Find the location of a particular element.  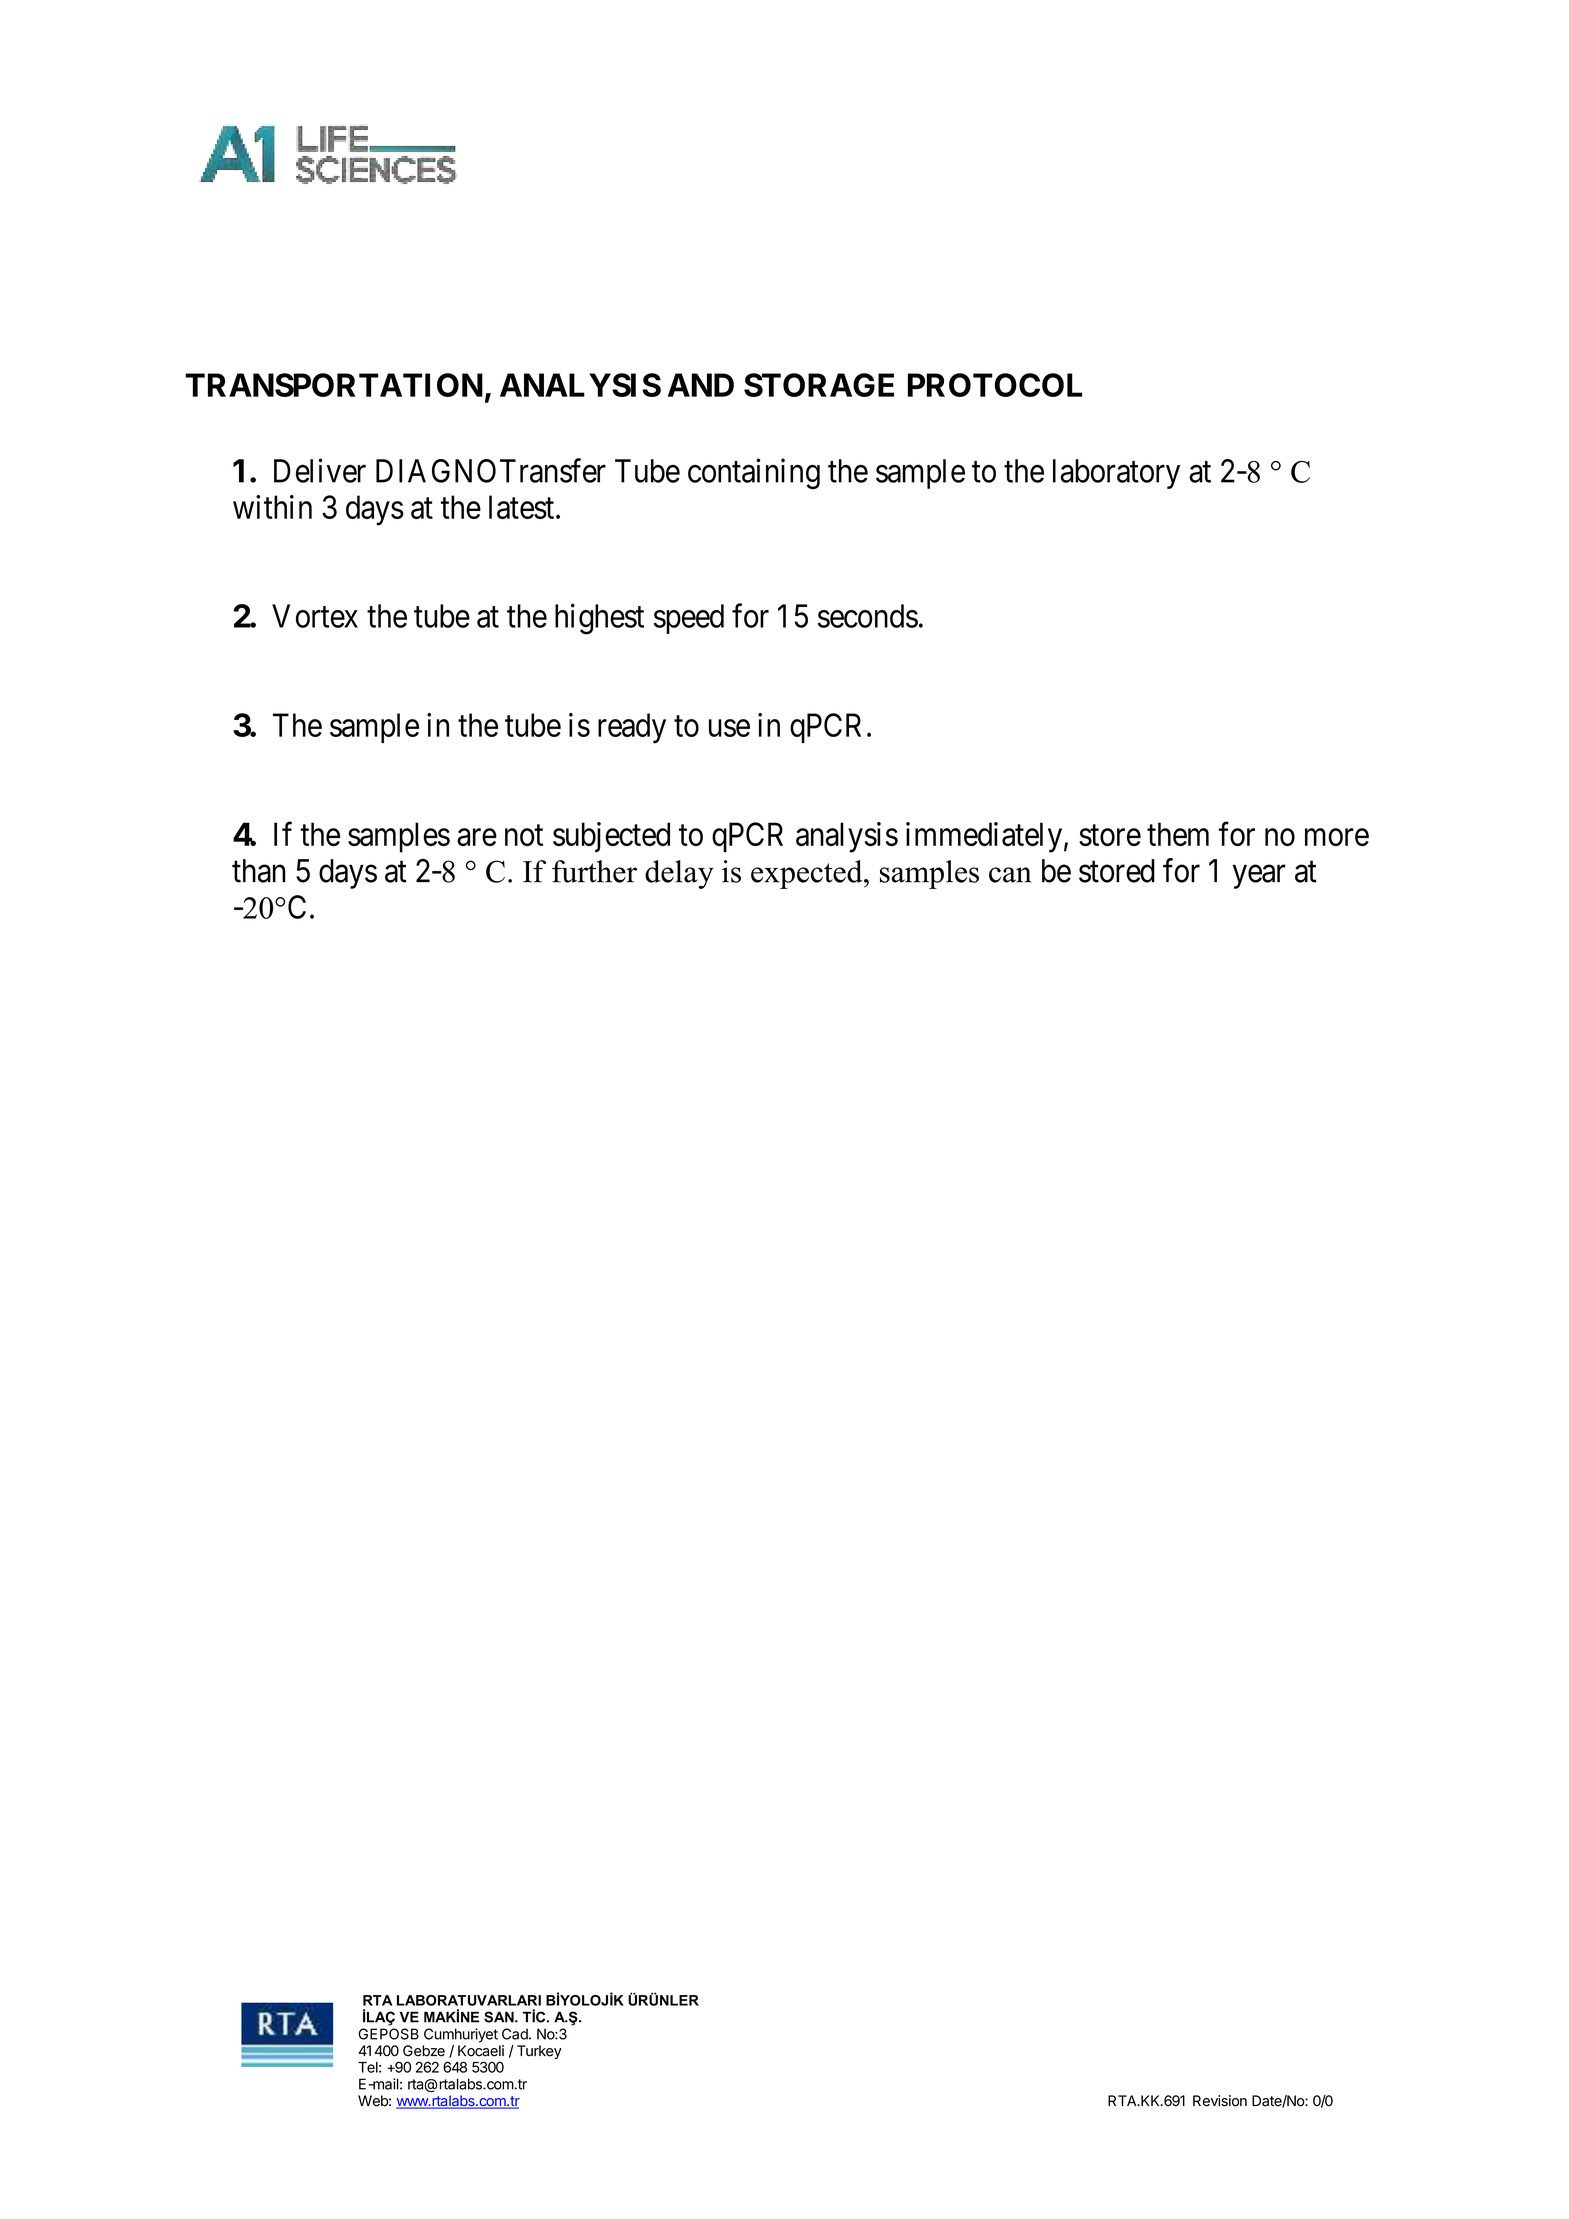

than is located at coordinates (259, 871).
